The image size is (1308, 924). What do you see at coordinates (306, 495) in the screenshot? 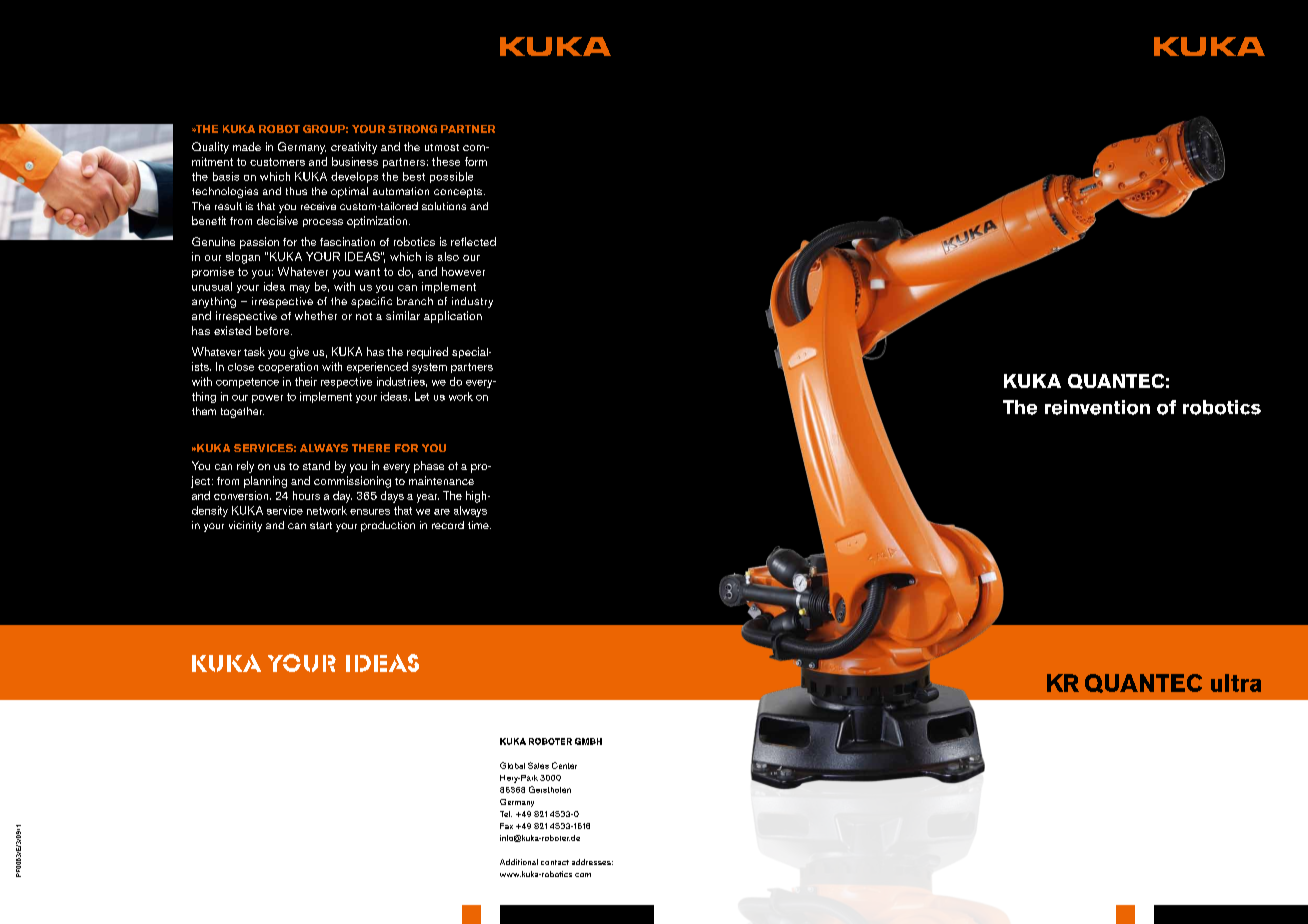
I see `hours` at bounding box center [306, 495].
